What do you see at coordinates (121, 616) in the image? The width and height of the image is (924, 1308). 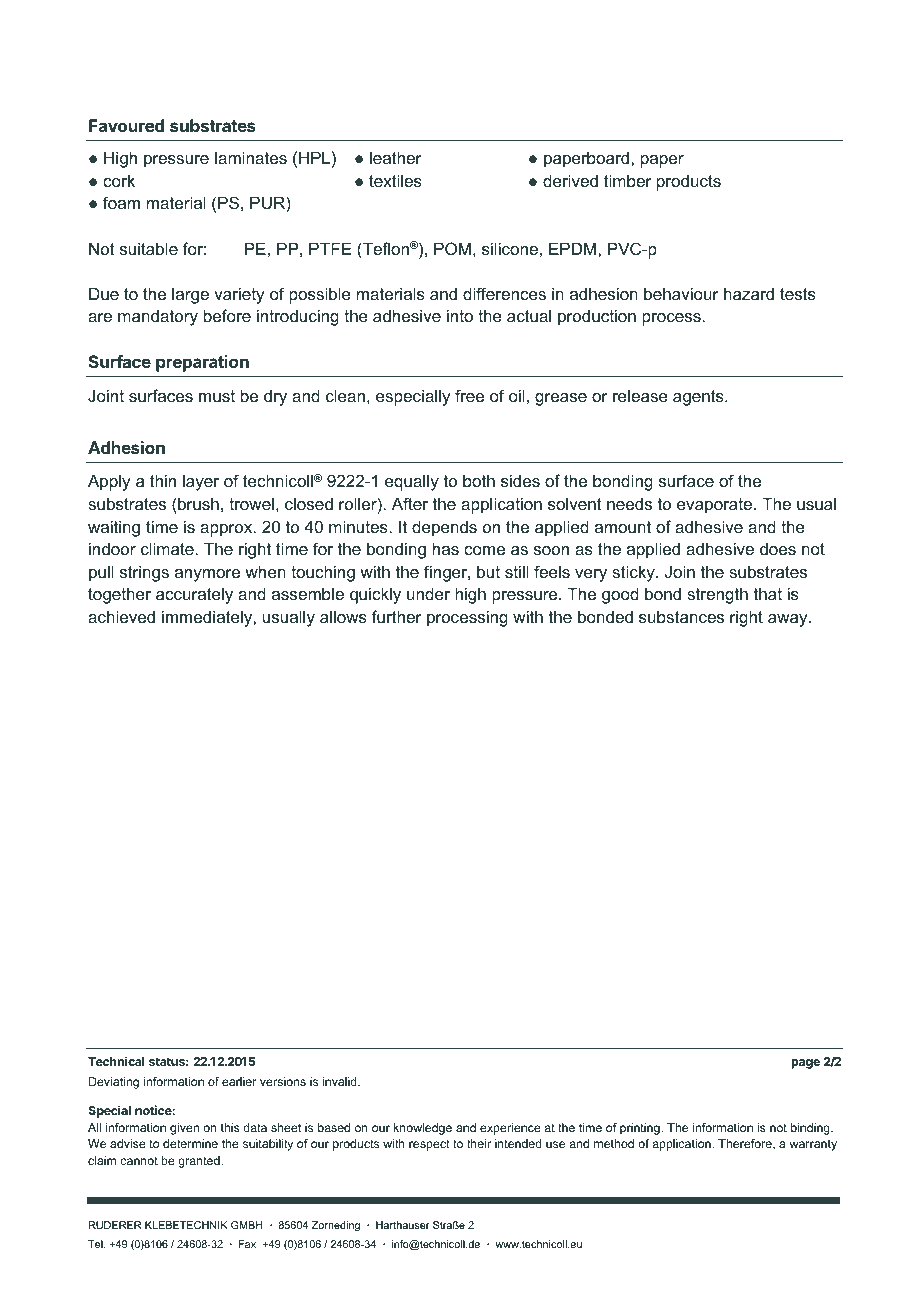 I see `achieved` at bounding box center [121, 616].
